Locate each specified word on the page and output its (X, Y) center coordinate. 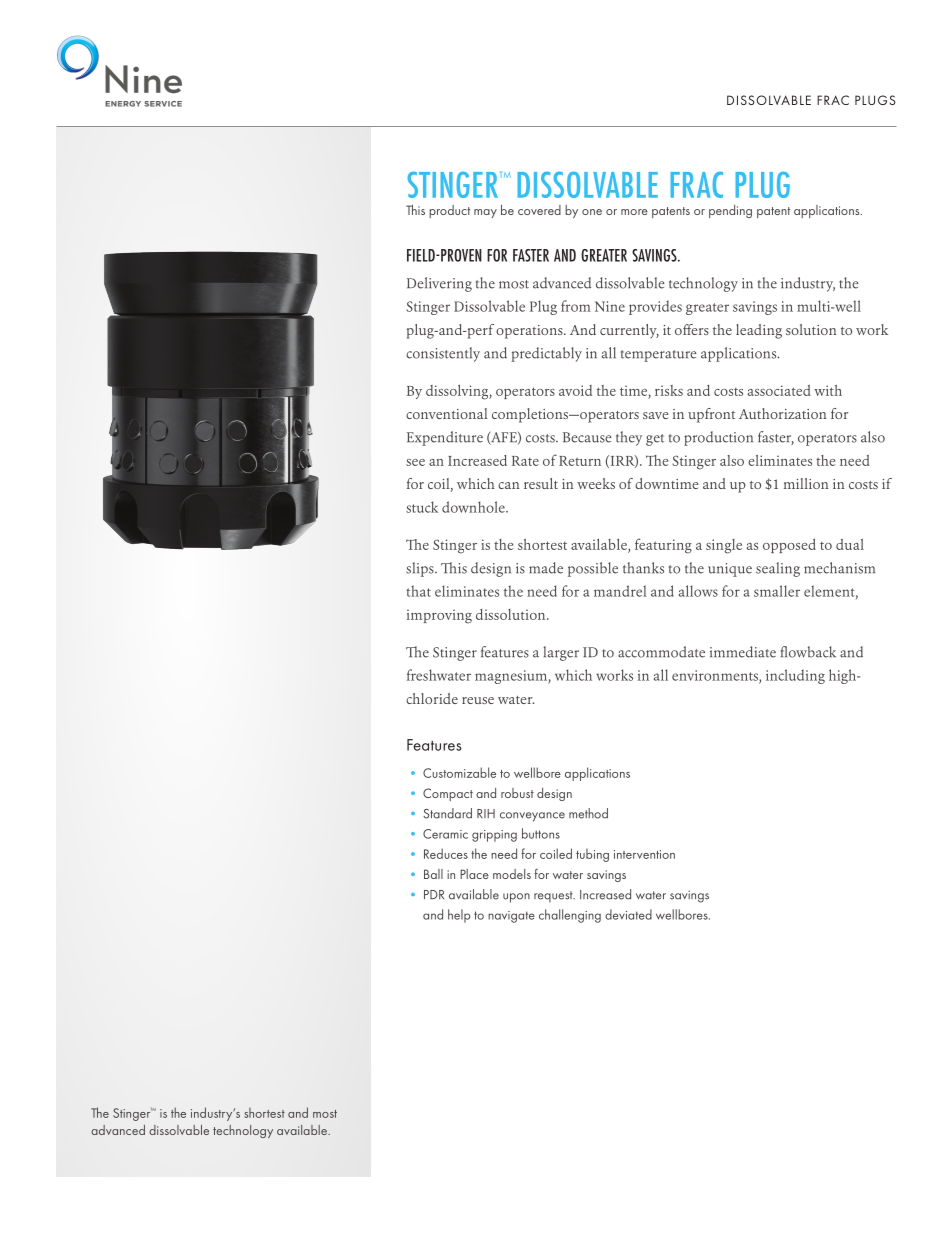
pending (730, 211)
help (459, 916)
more (634, 212)
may (485, 213)
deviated (628, 914)
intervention (644, 854)
